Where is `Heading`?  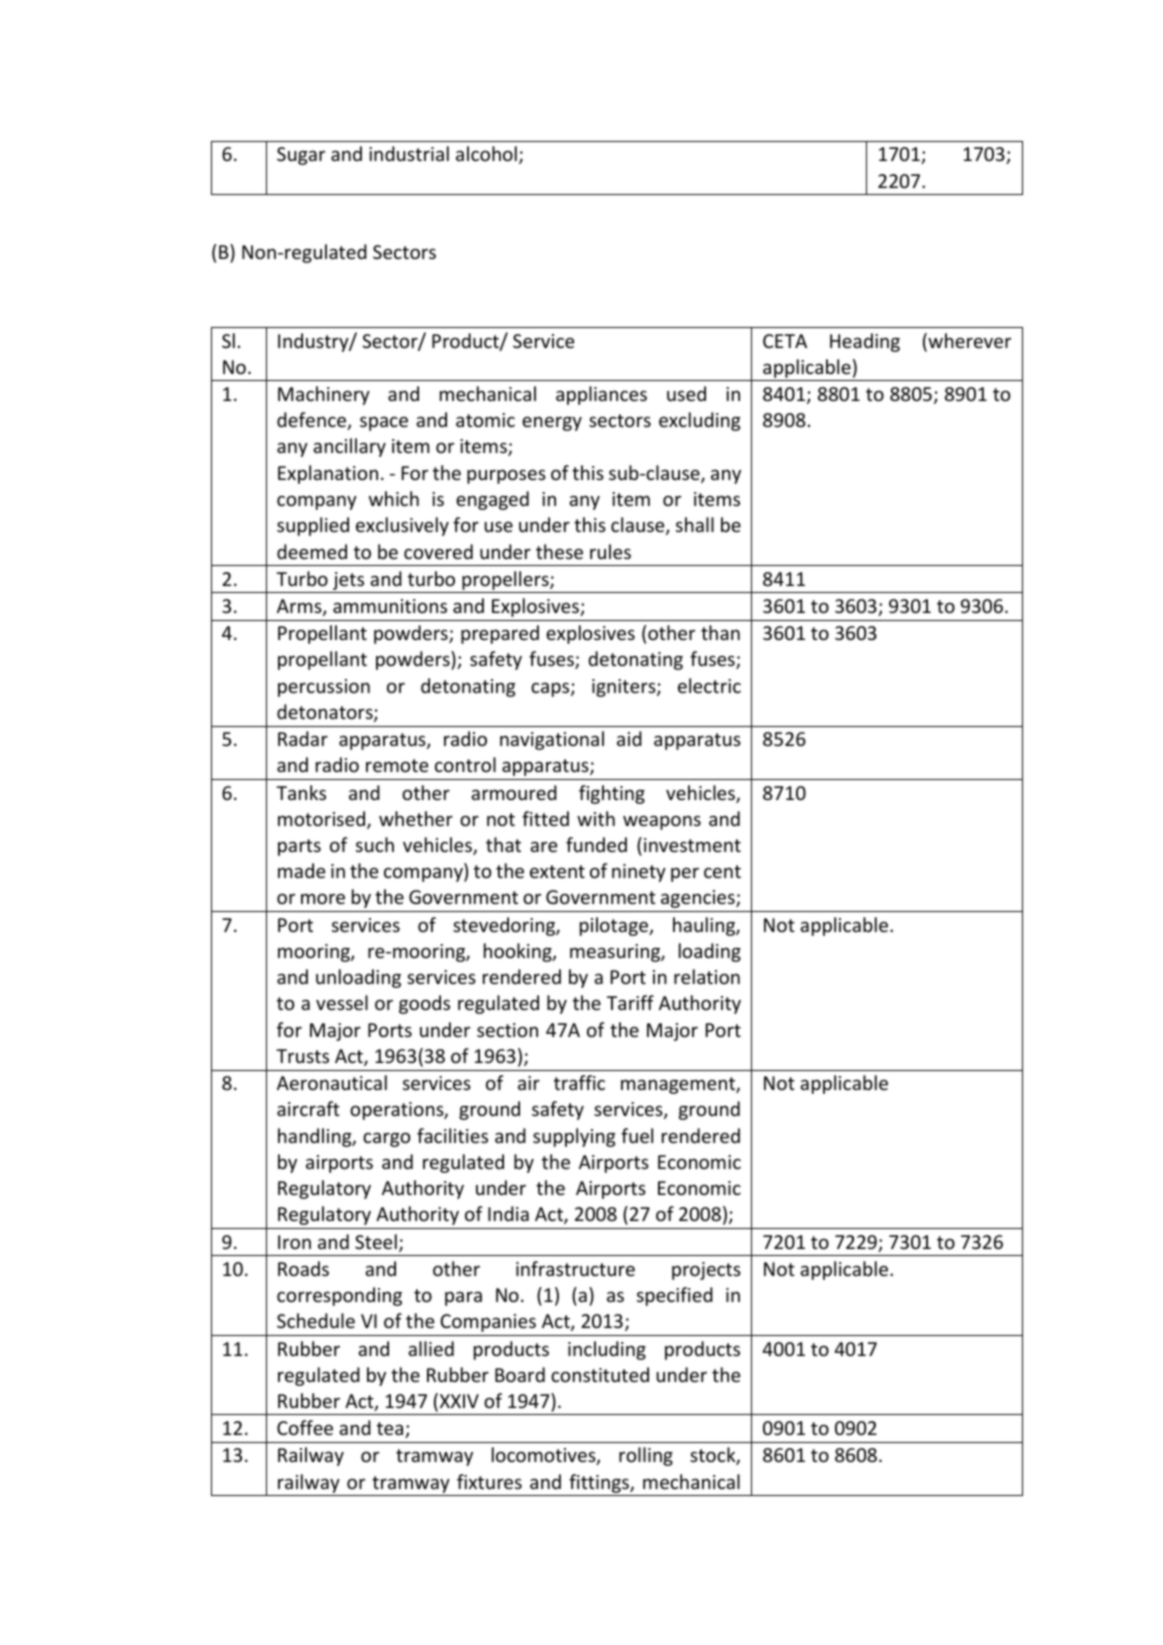
Heading is located at coordinates (865, 342).
